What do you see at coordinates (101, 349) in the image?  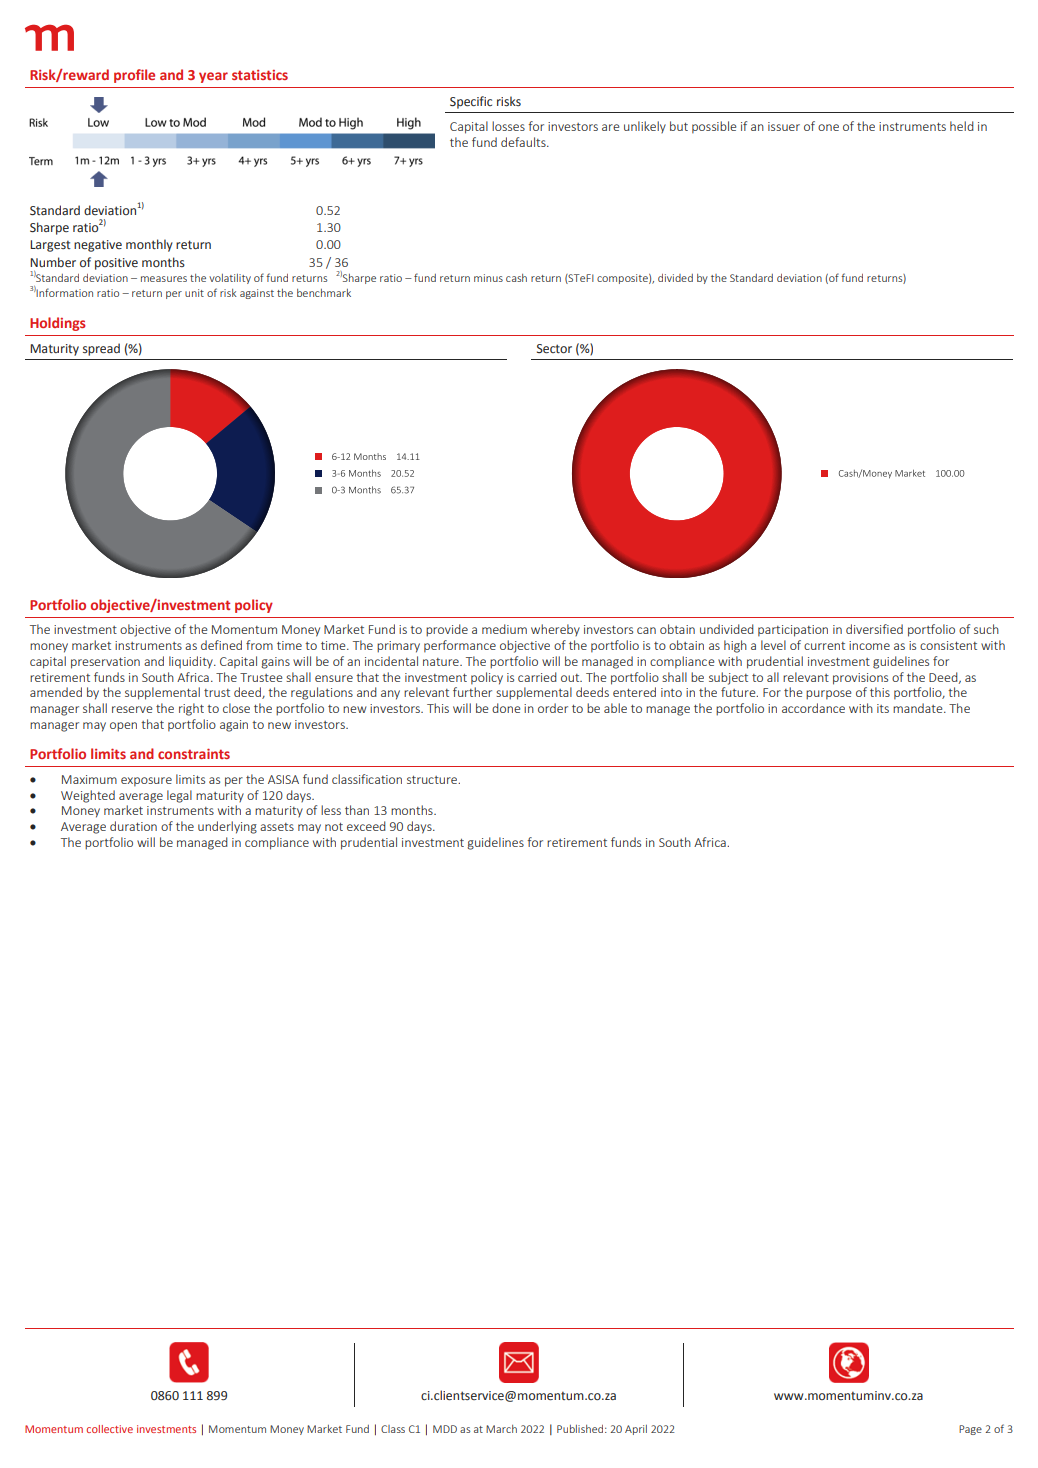 I see `spread` at bounding box center [101, 349].
